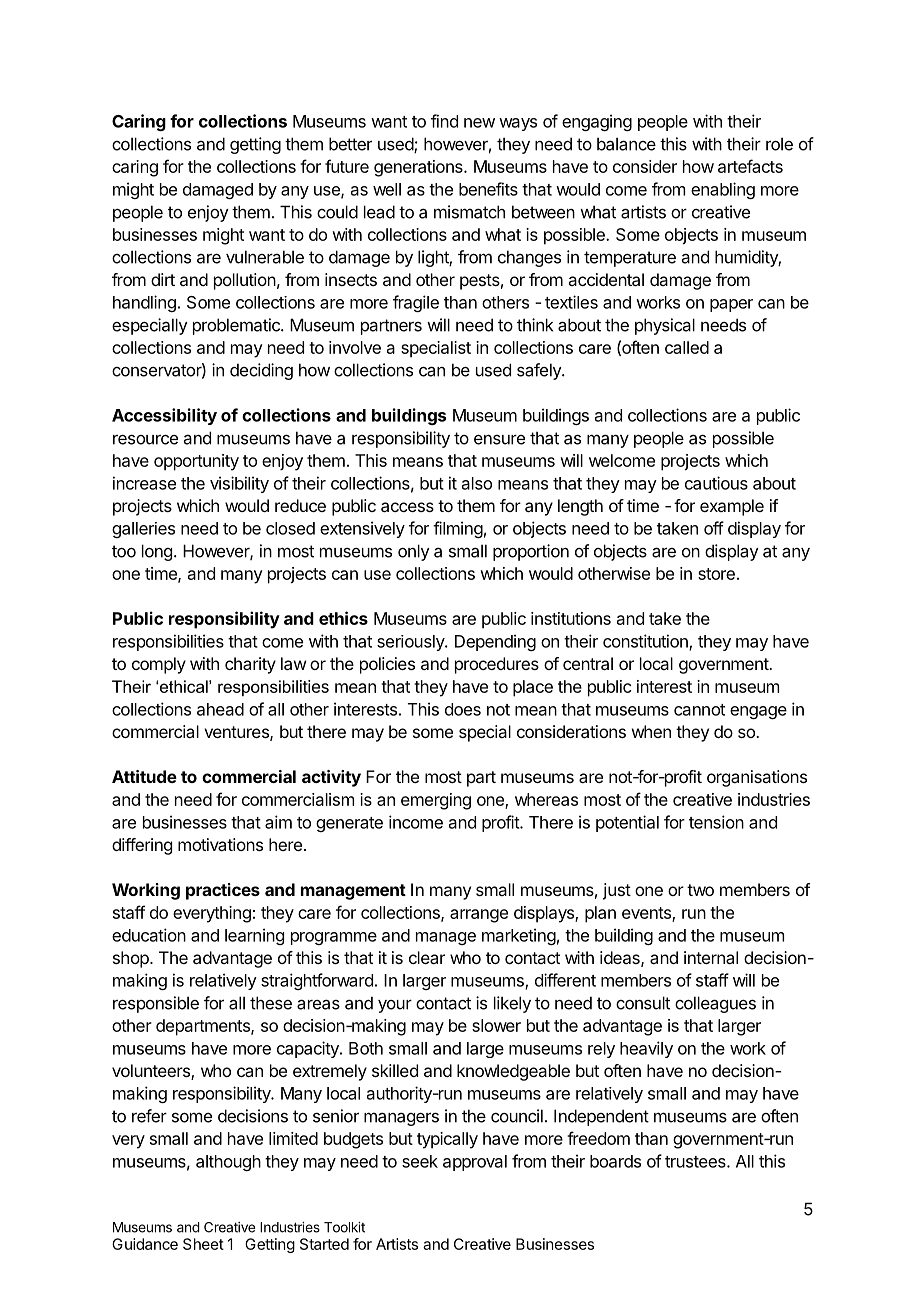 The image size is (924, 1308). I want to click on enabling, so click(723, 190).
